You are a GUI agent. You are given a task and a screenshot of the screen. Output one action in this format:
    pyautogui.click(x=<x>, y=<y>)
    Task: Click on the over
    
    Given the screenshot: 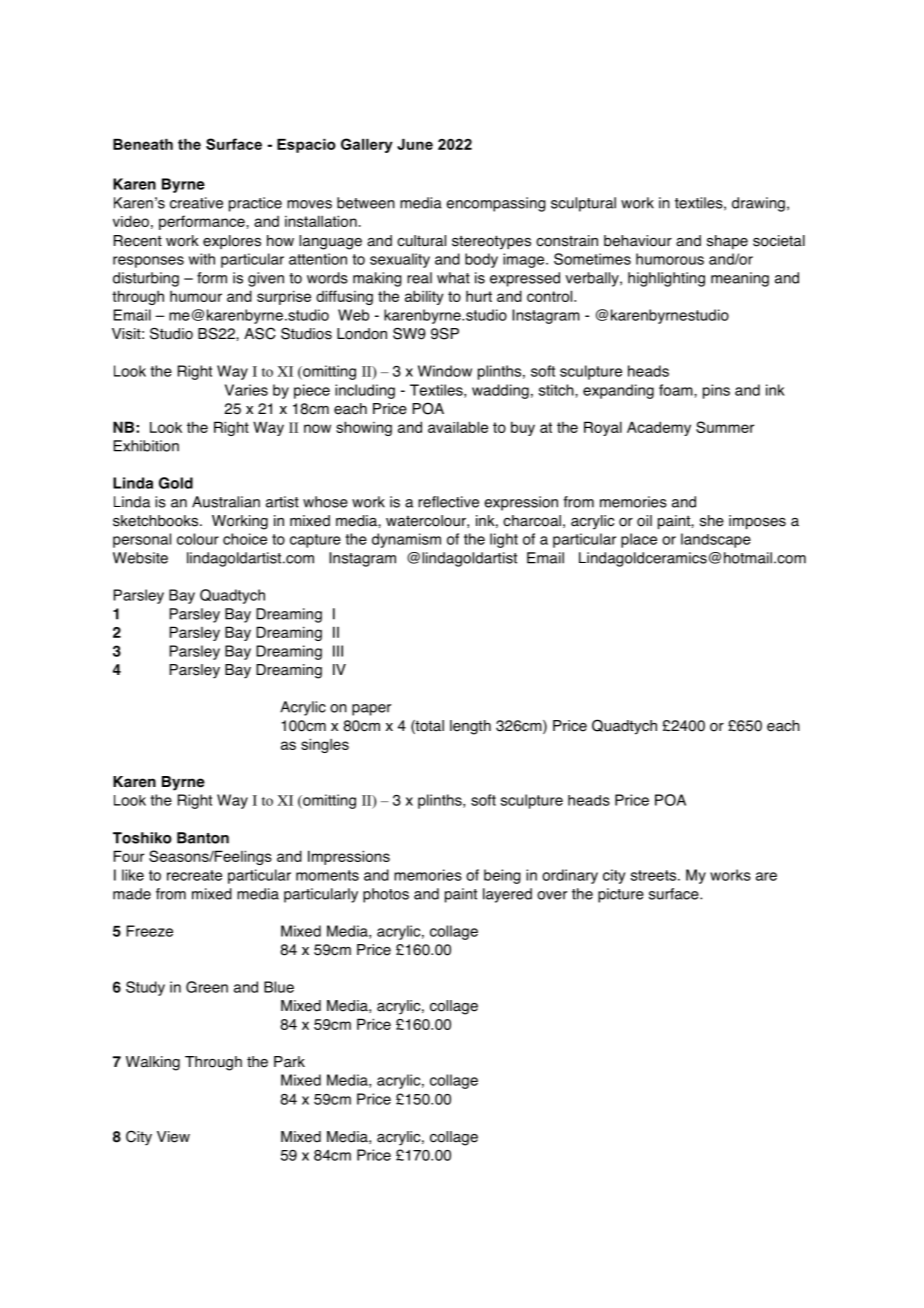 What is the action you would take?
    pyautogui.click(x=552, y=895)
